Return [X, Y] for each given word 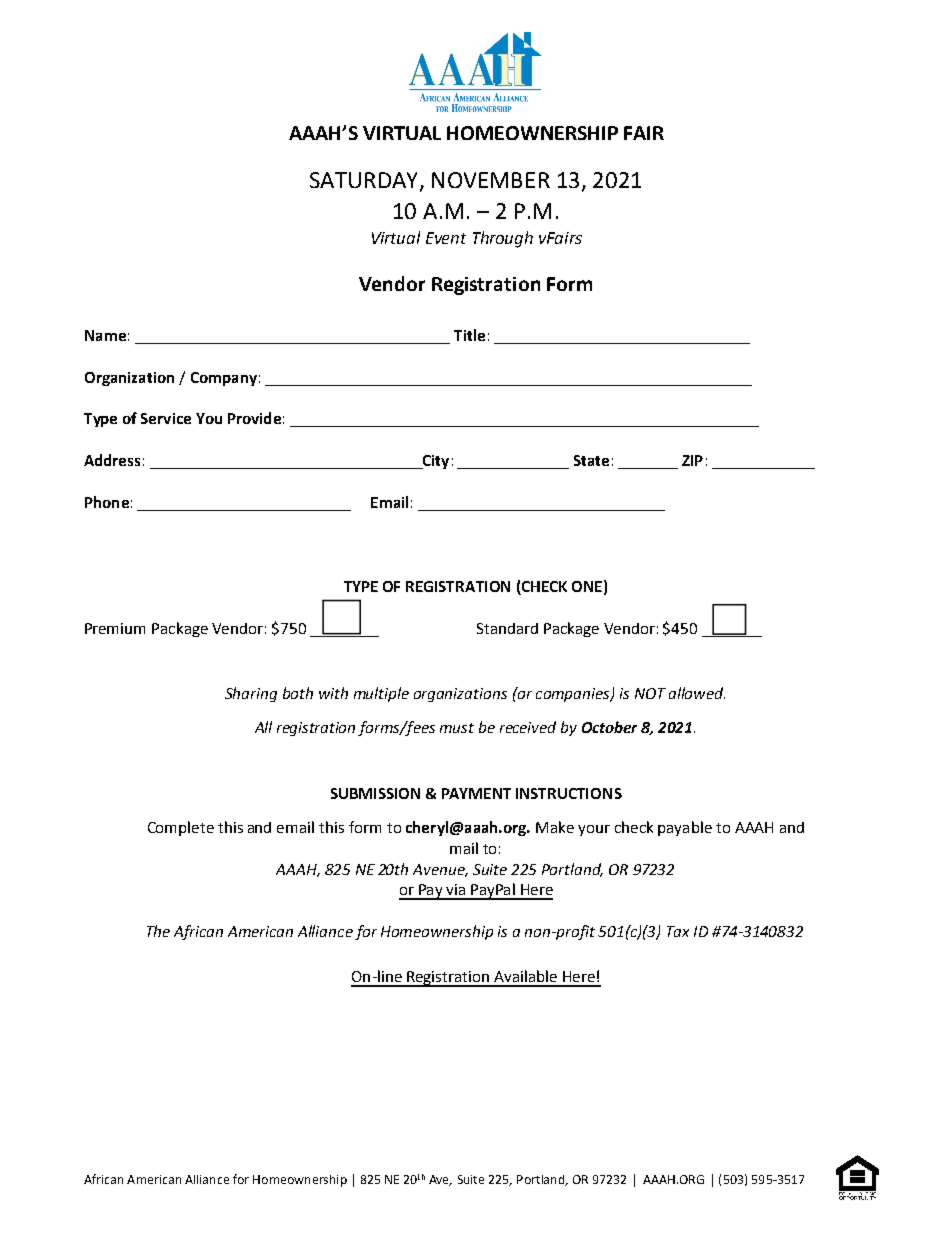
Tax [678, 931]
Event [446, 238]
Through [503, 239]
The [158, 931]
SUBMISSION [375, 793]
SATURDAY [365, 181]
